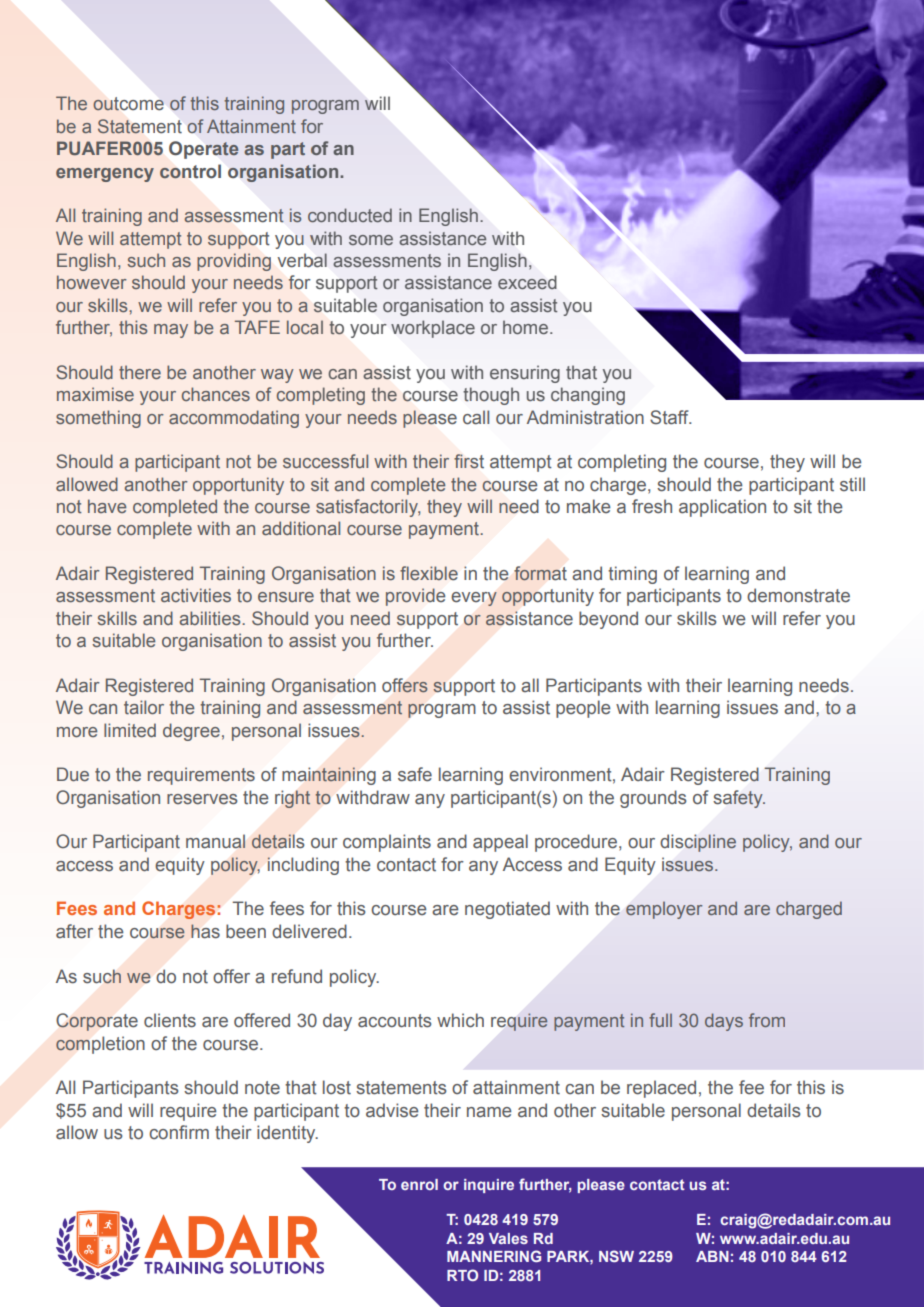 The image size is (924, 1307). I want to click on confirm, so click(179, 1132).
